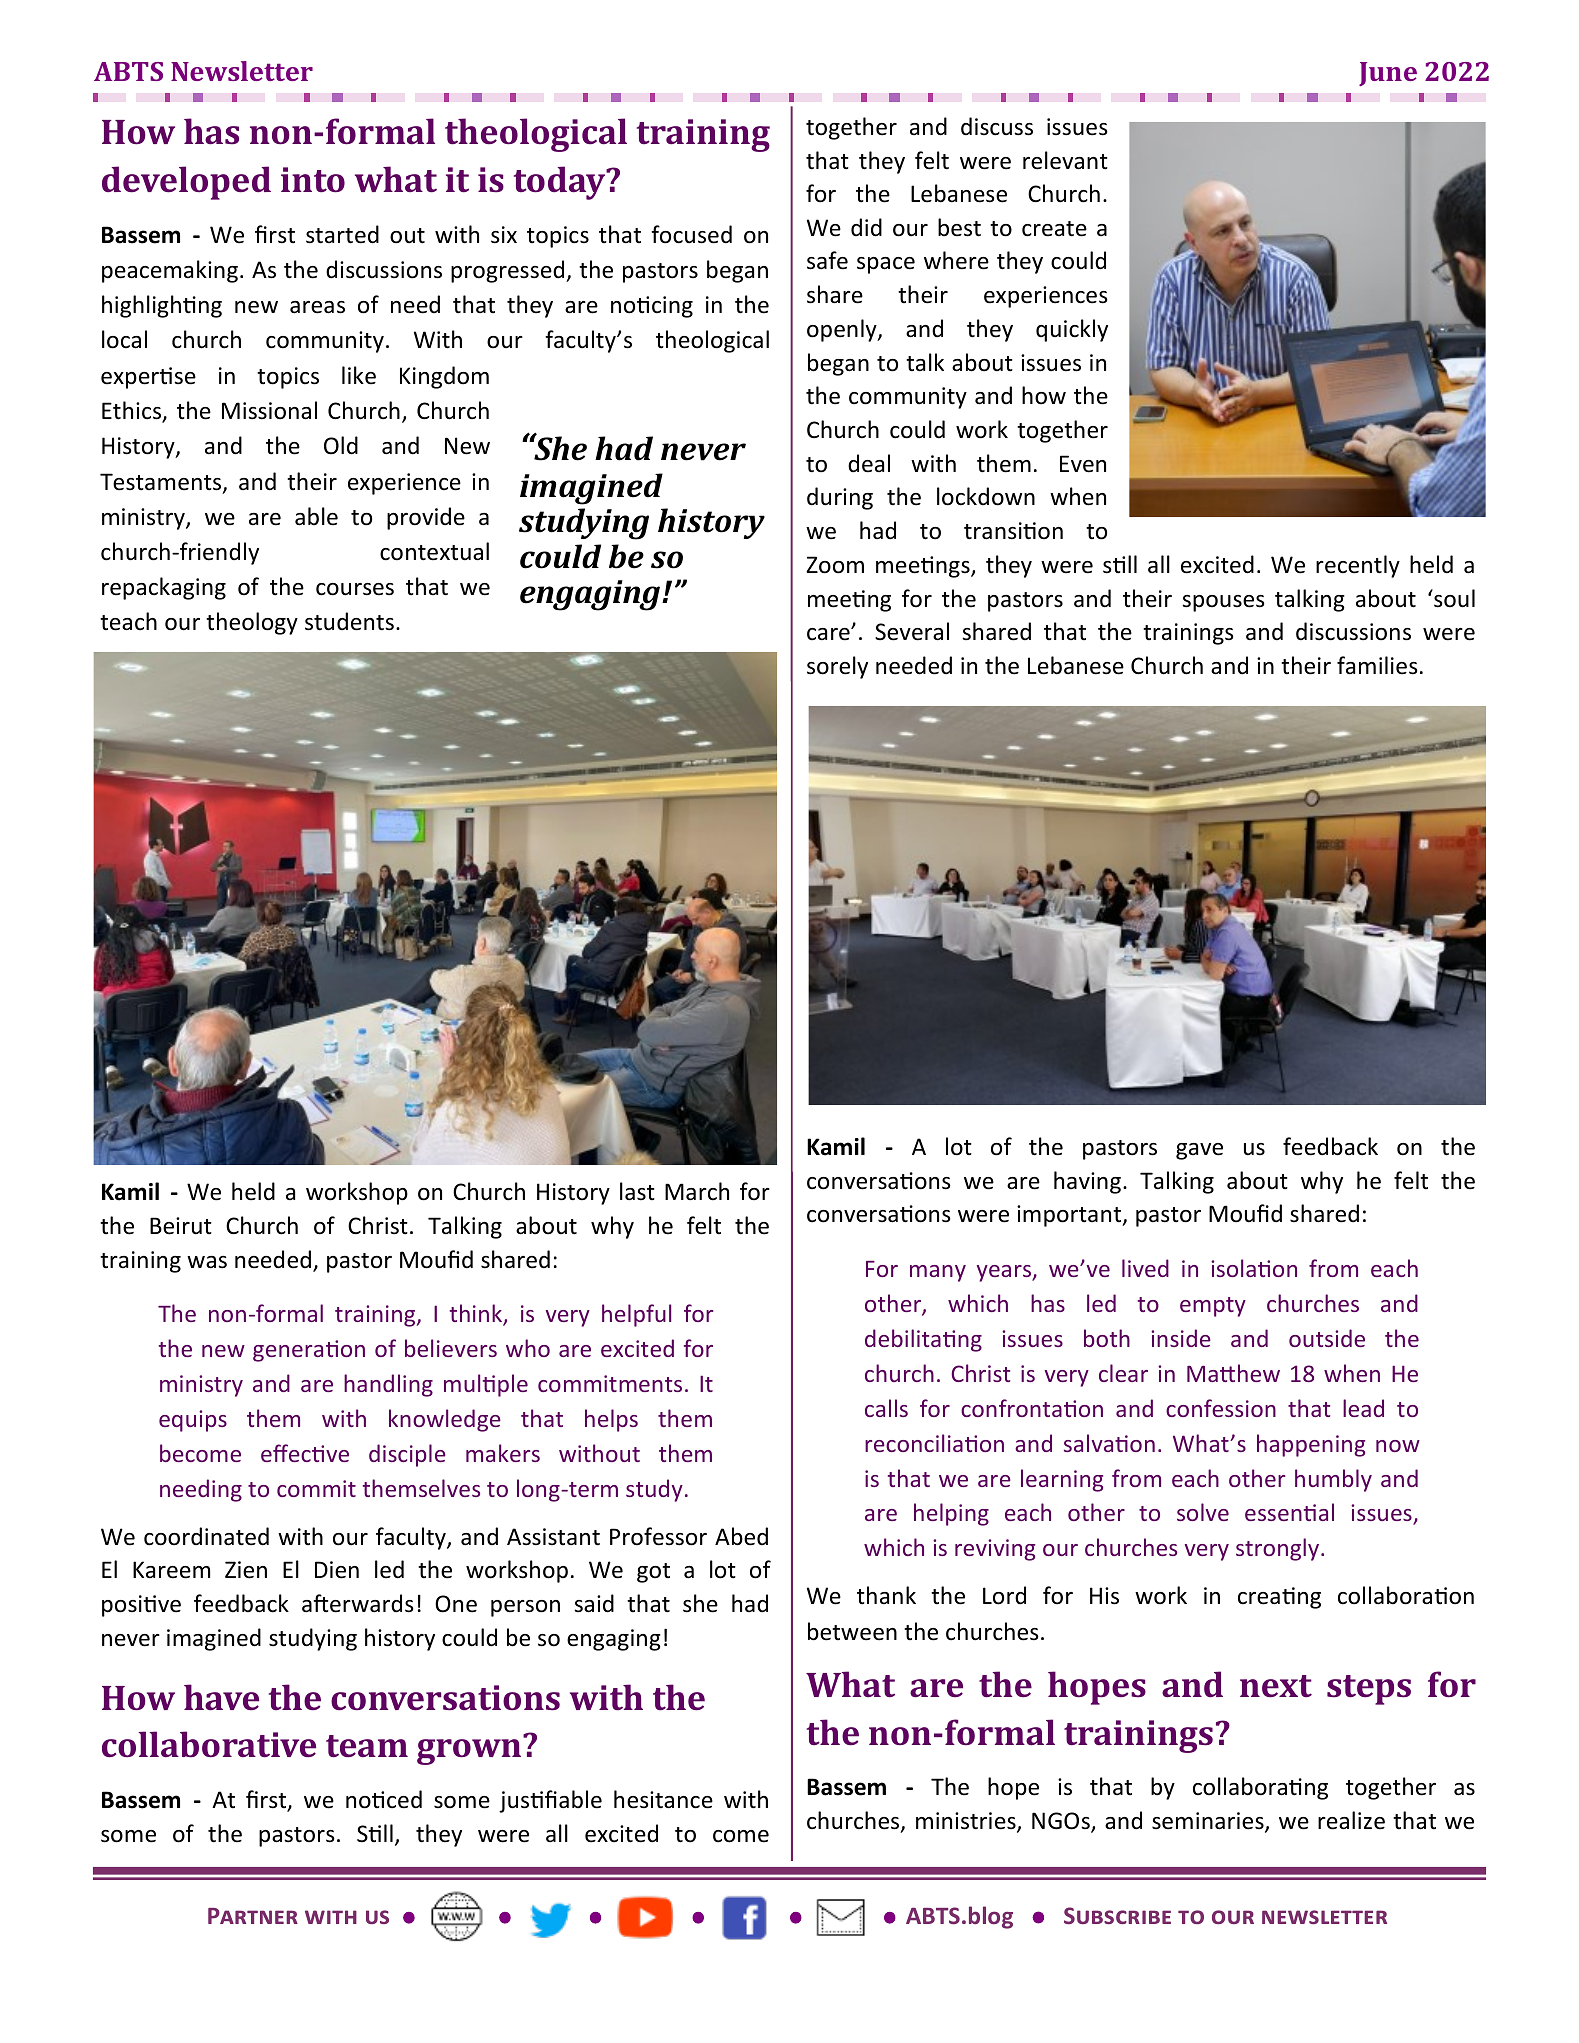 This image has width=1579, height=2043. I want to click on did, so click(866, 227).
